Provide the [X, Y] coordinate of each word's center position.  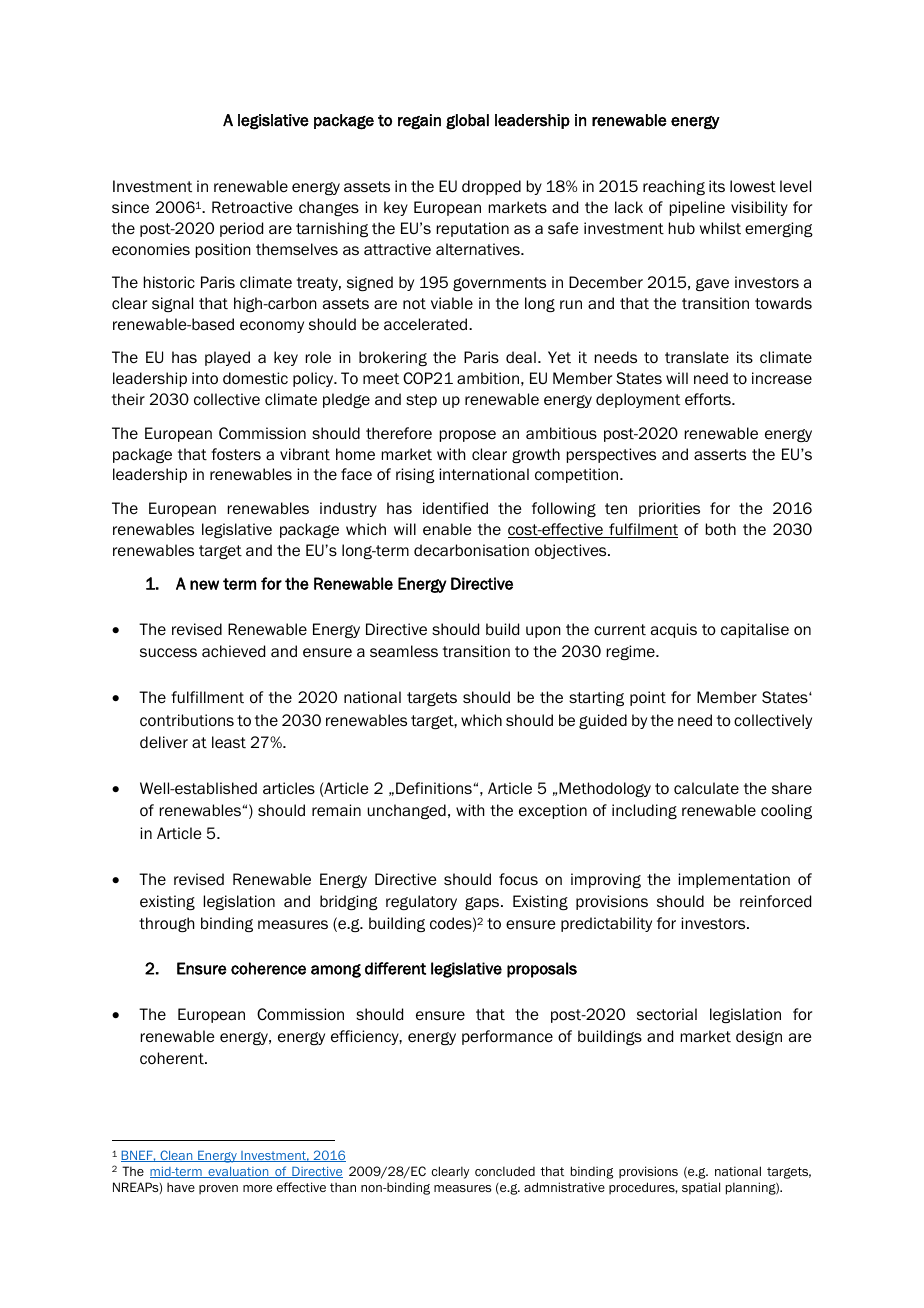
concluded [505, 1171]
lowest [753, 186]
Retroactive [252, 207]
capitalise [755, 630]
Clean [176, 1156]
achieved [233, 651]
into [205, 378]
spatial [701, 1188]
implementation [734, 880]
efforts [709, 399]
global [467, 122]
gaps [483, 903]
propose [468, 436]
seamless [404, 651]
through [166, 924]
